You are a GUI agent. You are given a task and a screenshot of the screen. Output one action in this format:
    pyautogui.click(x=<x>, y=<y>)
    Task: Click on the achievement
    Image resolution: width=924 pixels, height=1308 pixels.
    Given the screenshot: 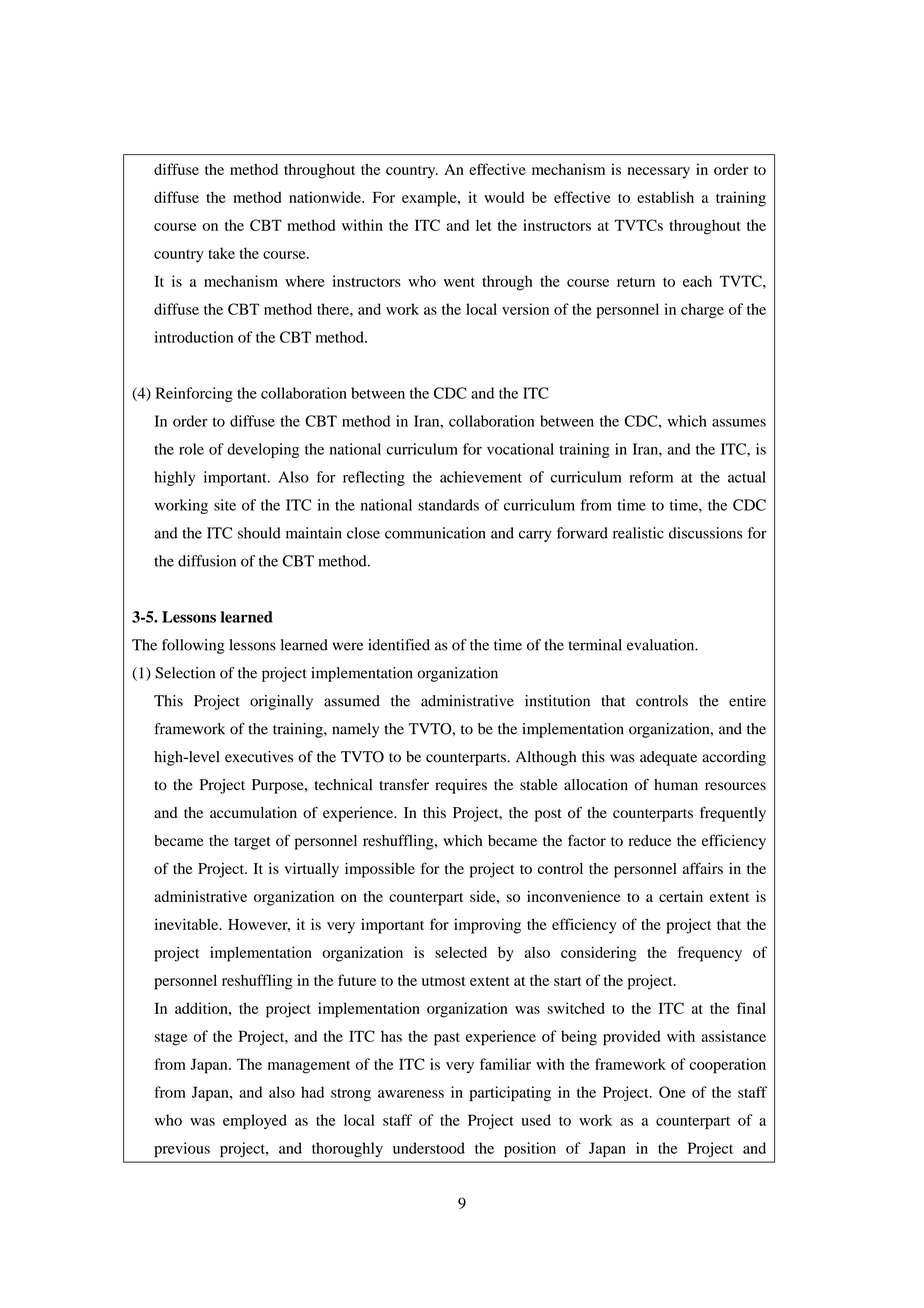 What is the action you would take?
    pyautogui.click(x=481, y=477)
